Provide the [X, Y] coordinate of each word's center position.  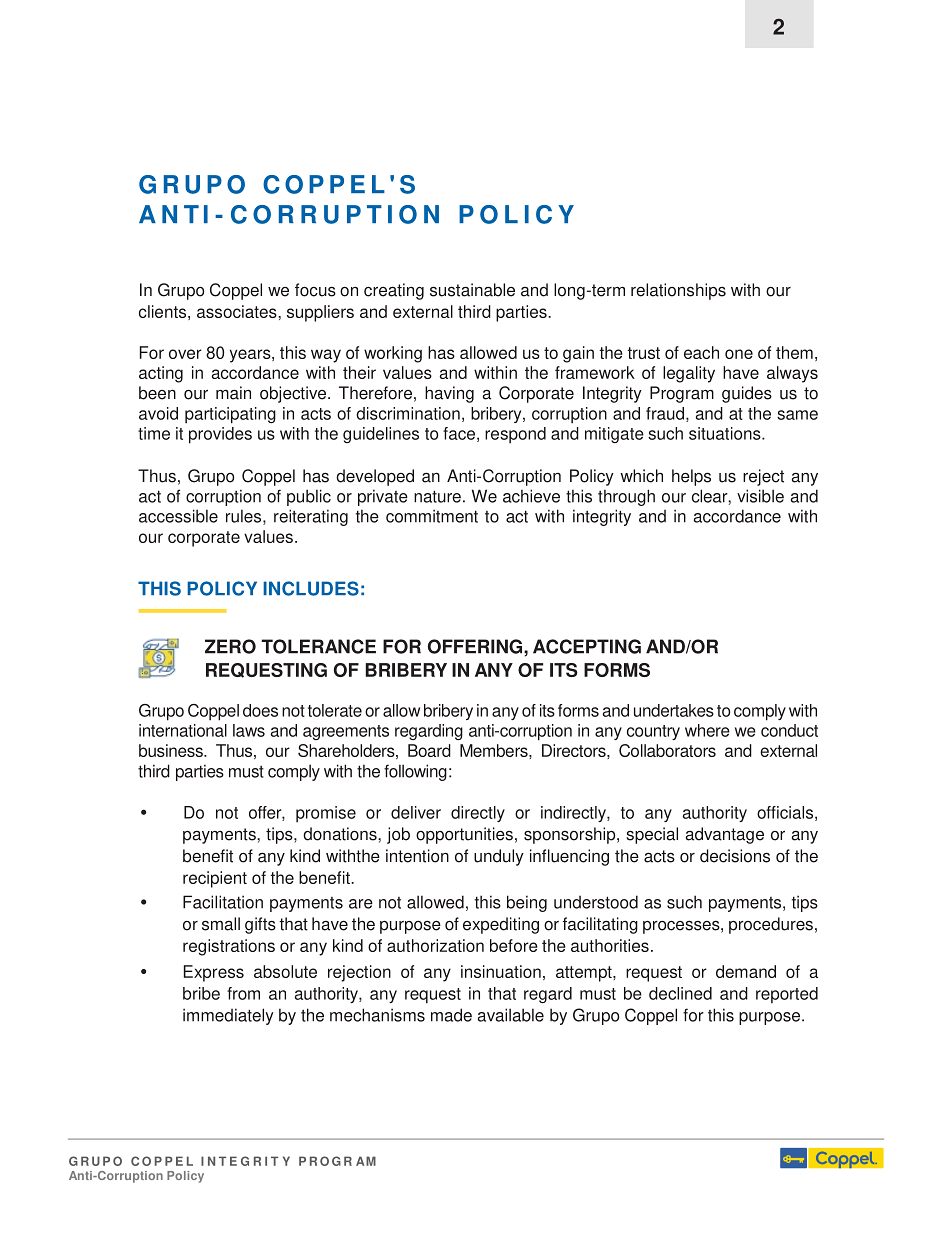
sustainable [472, 290]
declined [680, 993]
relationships [678, 291]
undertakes [674, 710]
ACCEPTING [587, 646]
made [451, 1015]
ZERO [230, 646]
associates [238, 311]
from [243, 993]
